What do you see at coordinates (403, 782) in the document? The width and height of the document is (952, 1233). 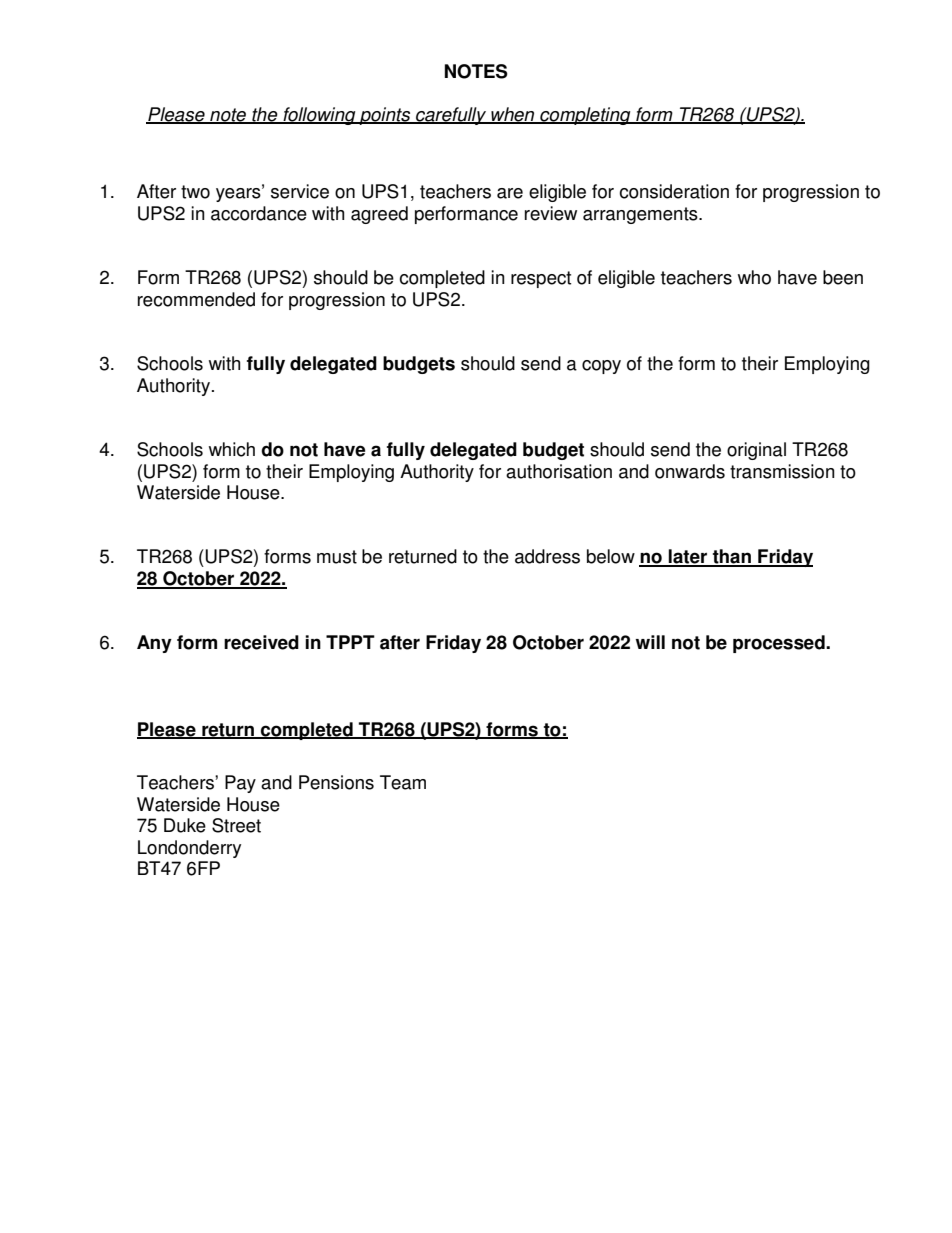 I see `Team` at bounding box center [403, 782].
